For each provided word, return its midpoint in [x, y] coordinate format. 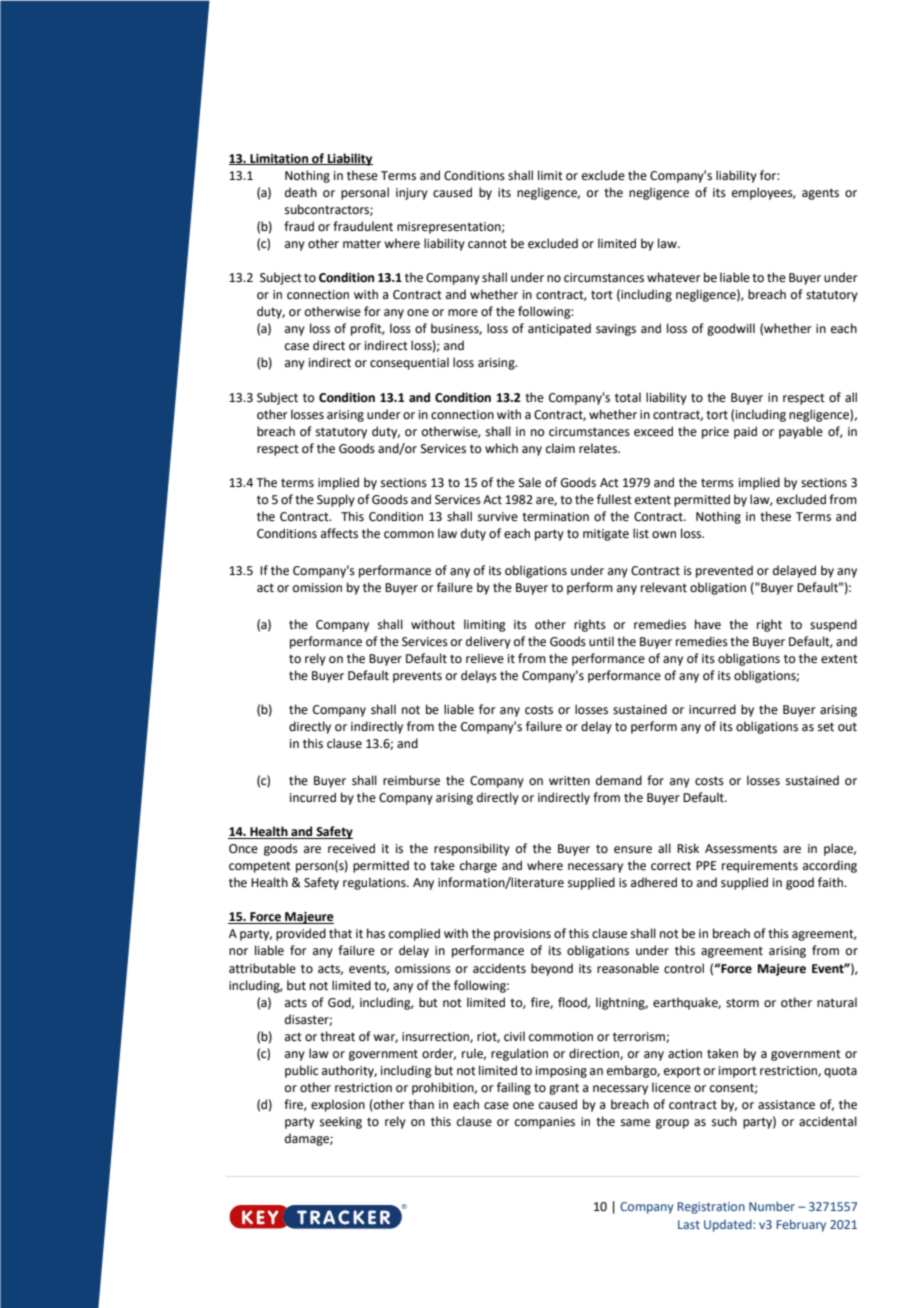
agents [820, 194]
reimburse [411, 780]
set [826, 727]
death [301, 192]
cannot [487, 244]
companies [545, 1123]
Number [772, 1206]
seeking [341, 1122]
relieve [485, 658]
